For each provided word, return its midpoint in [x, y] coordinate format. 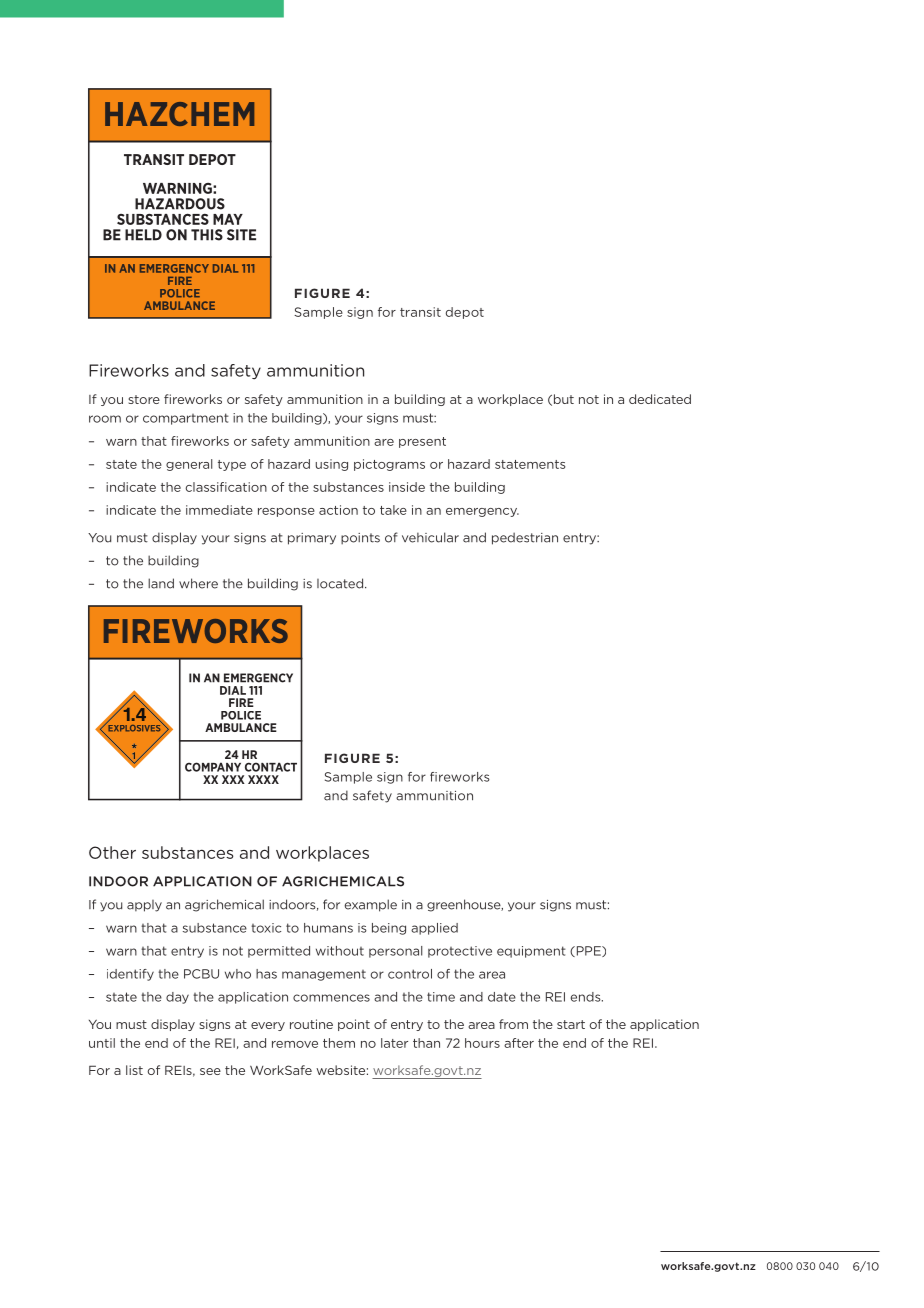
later [394, 1043]
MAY [228, 219]
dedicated [660, 399]
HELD [143, 235]
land [161, 583]
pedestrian [525, 538]
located [341, 583]
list [134, 1070]
